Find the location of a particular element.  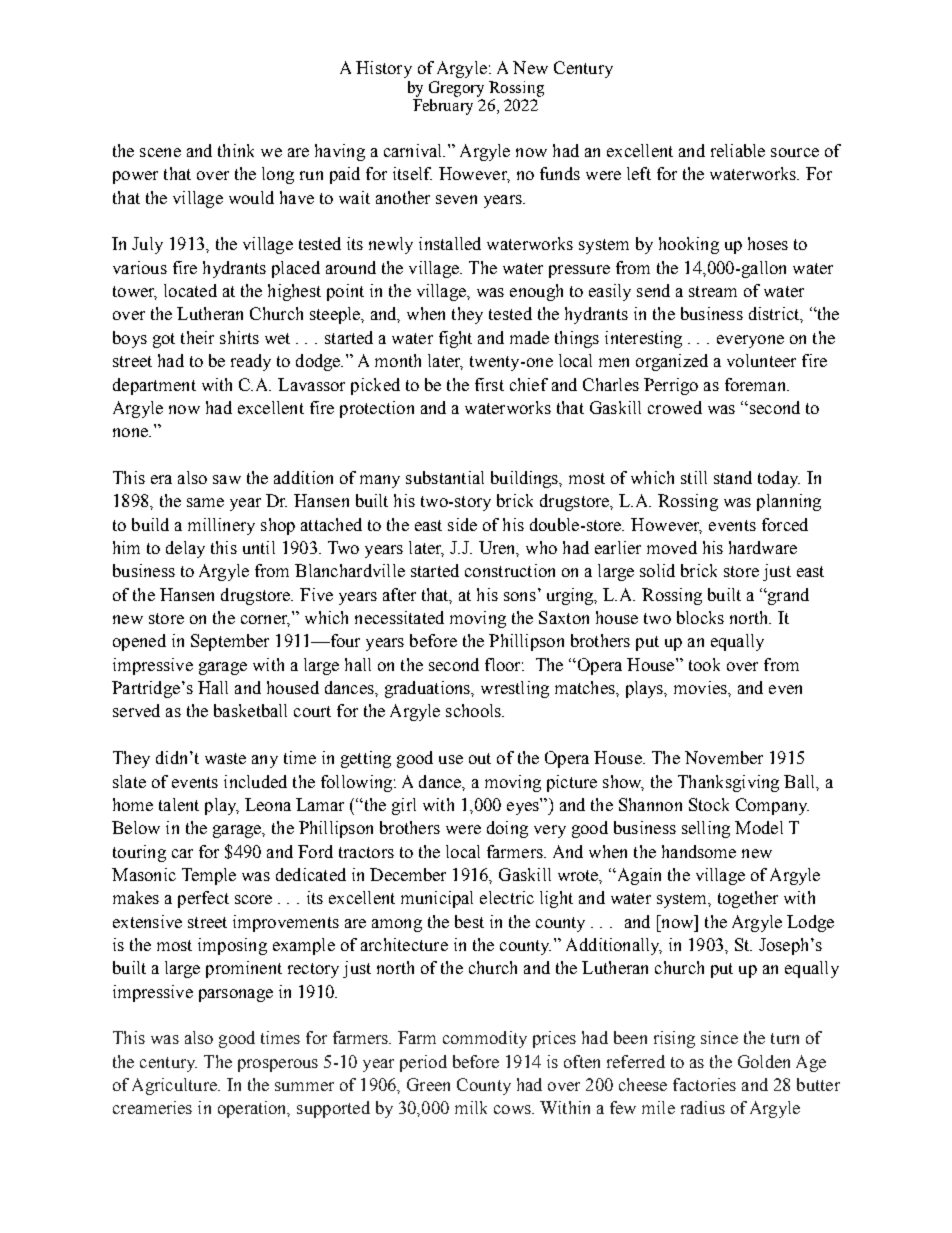

fight is located at coordinates (455, 339).
